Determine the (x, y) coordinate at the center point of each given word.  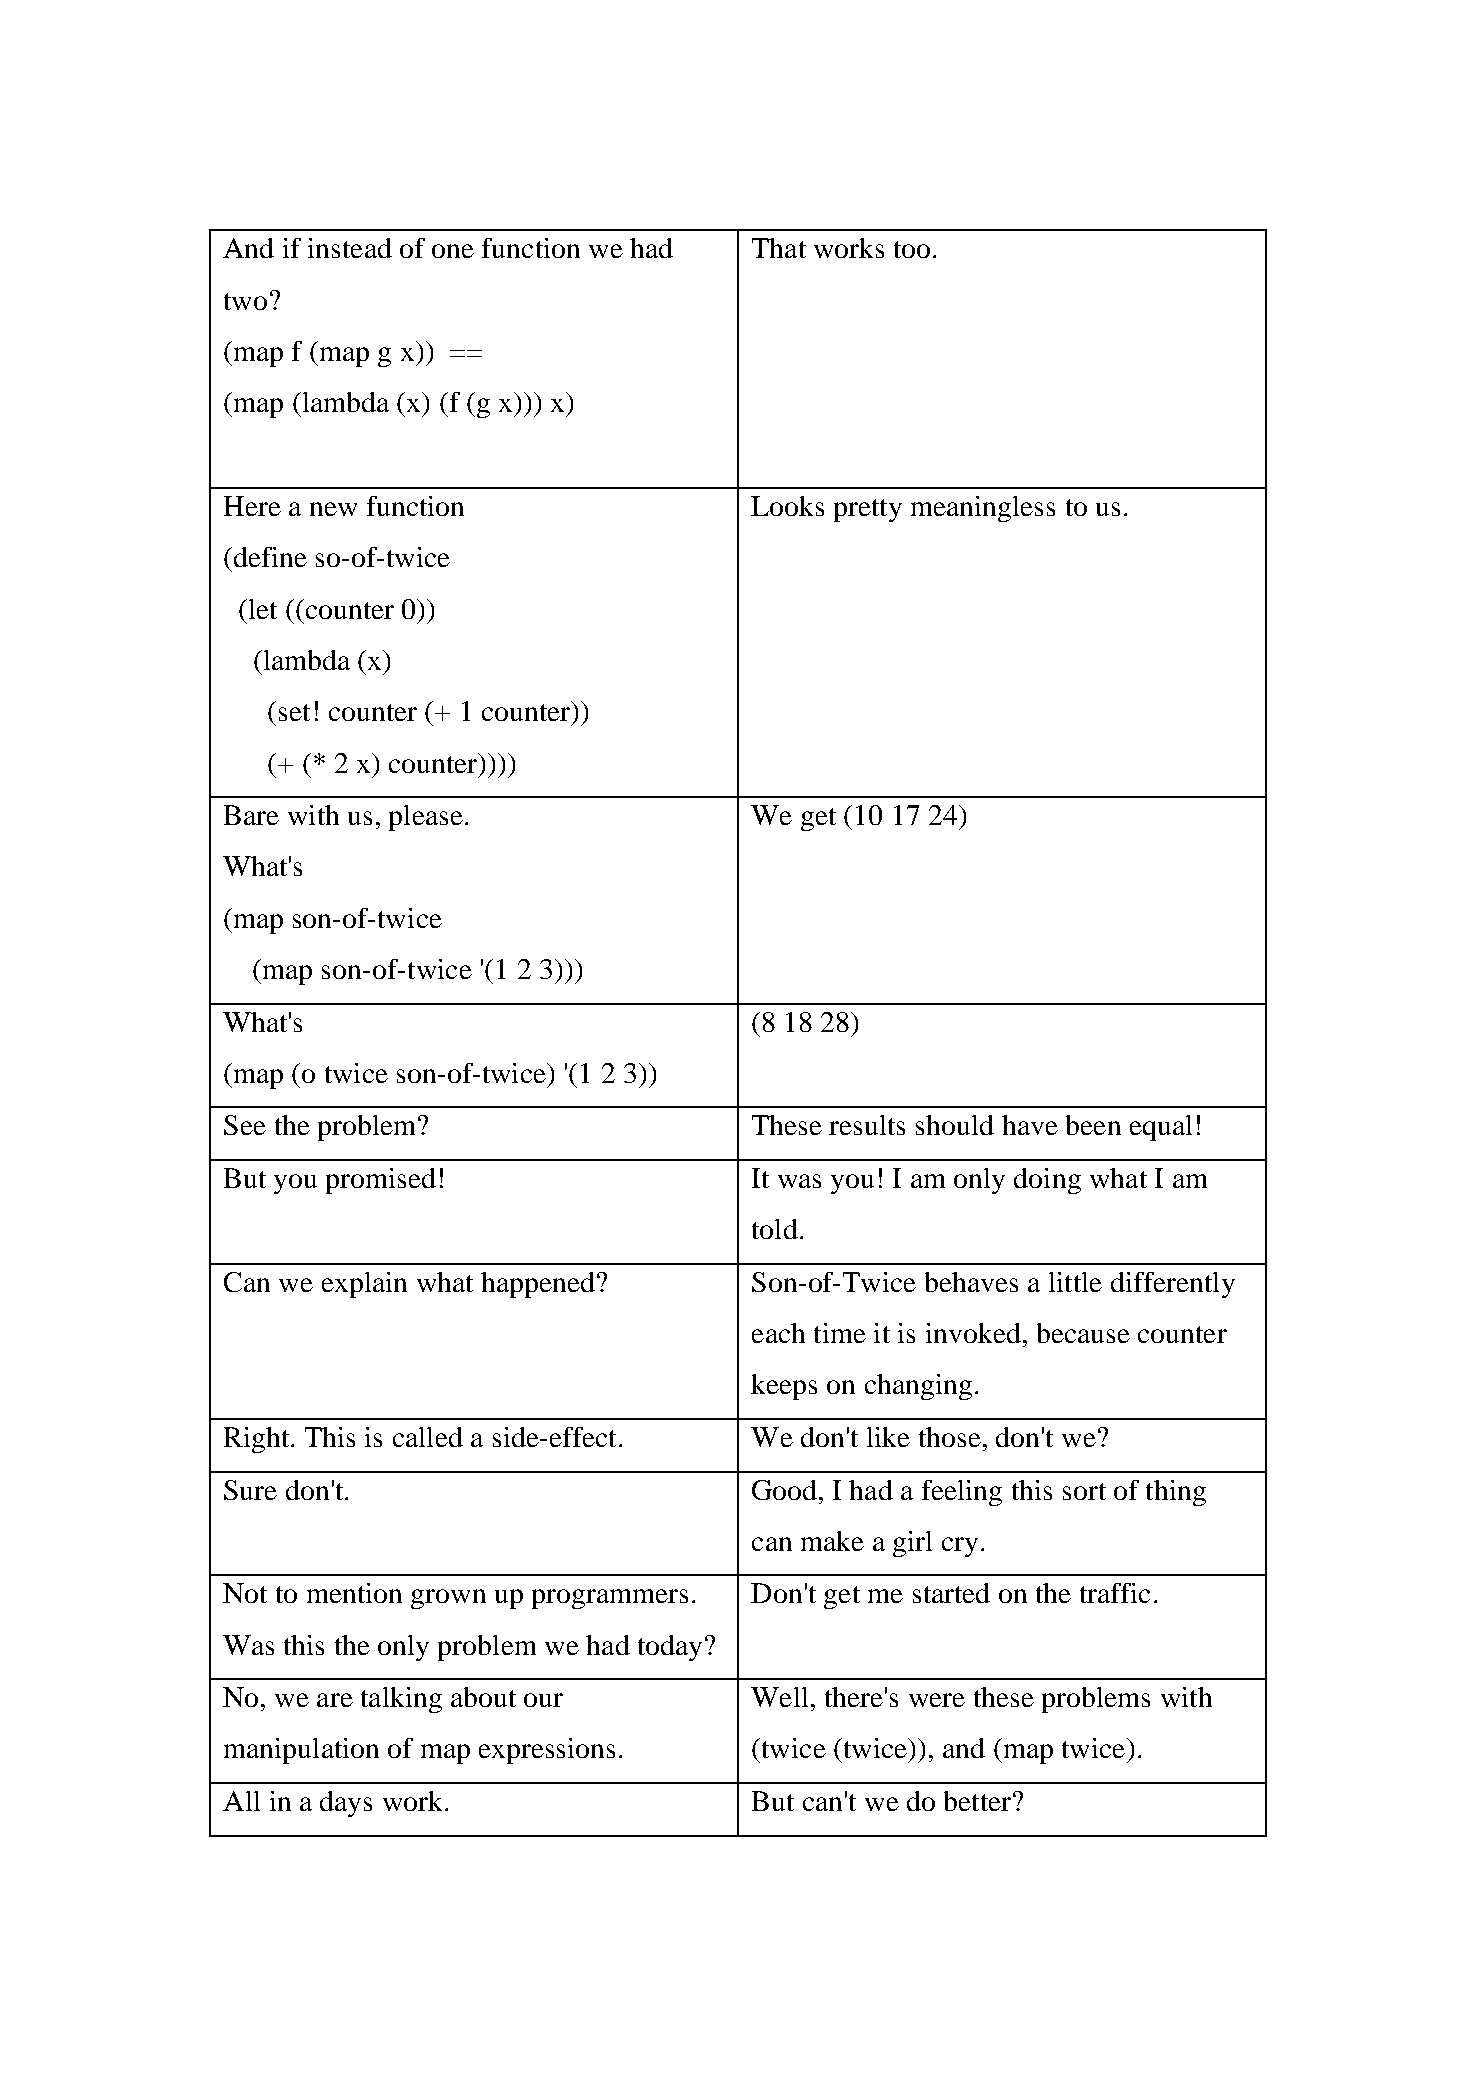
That (779, 248)
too (912, 249)
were (937, 1700)
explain (364, 1285)
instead (350, 248)
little (1075, 1282)
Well (779, 1697)
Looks (787, 506)
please (426, 818)
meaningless (983, 509)
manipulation (301, 1751)
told (775, 1229)
